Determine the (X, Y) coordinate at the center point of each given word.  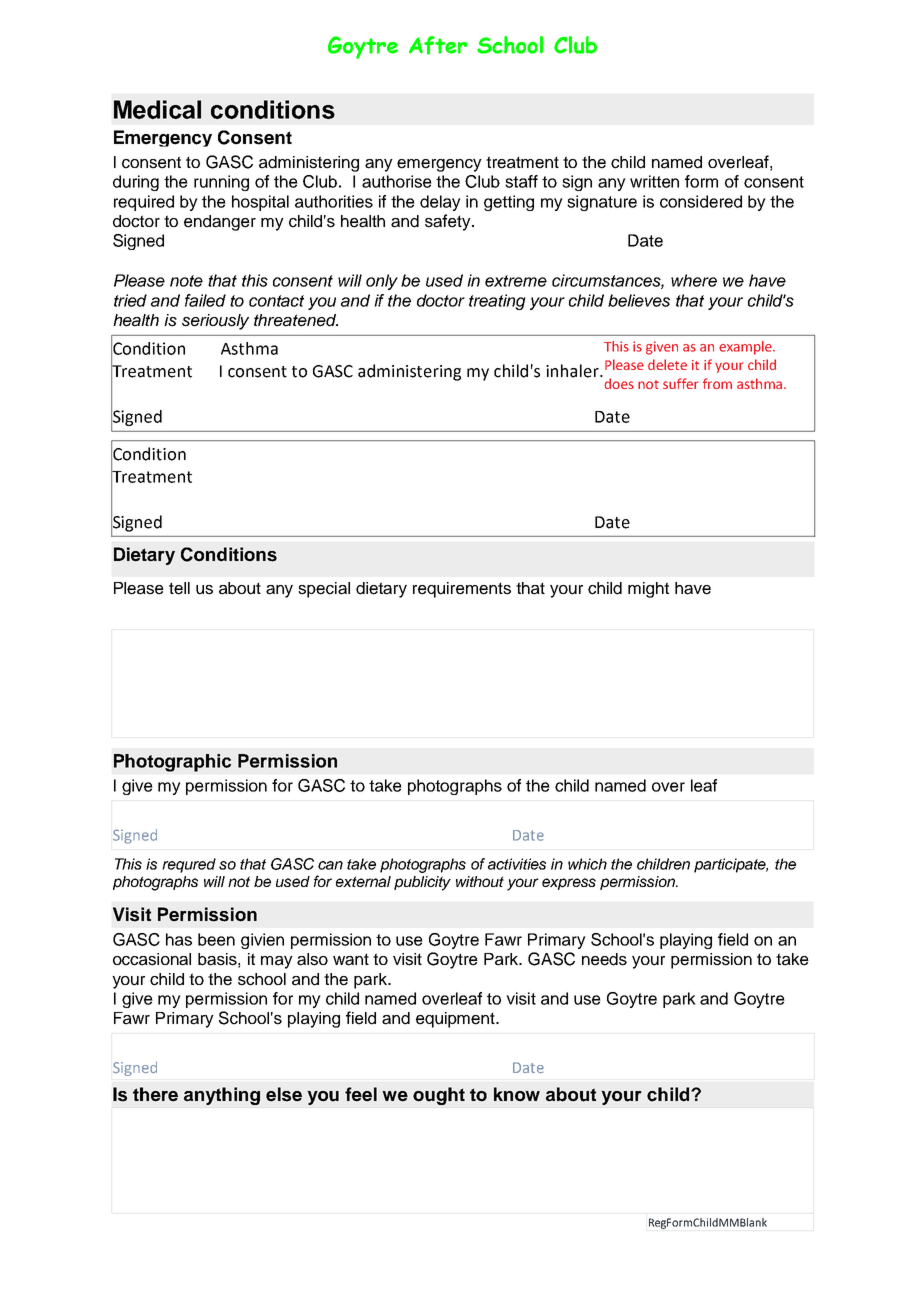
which (587, 864)
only (382, 282)
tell (179, 588)
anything (222, 1096)
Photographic (172, 763)
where (694, 280)
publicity (422, 883)
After (438, 45)
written (654, 181)
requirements (462, 590)
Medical (157, 109)
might (648, 590)
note (186, 281)
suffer (680, 383)
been (216, 939)
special (324, 590)
